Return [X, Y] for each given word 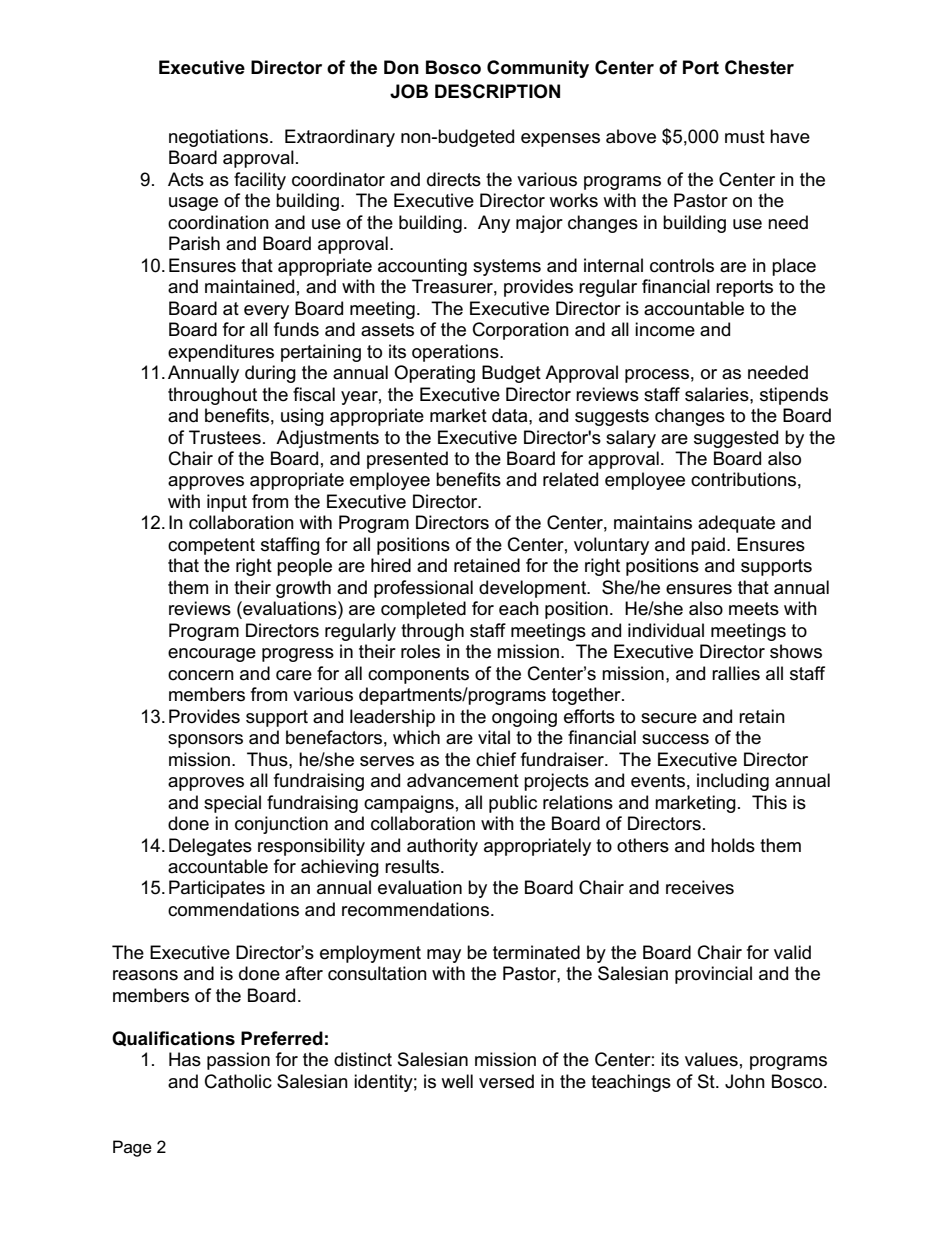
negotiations [218, 138]
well [457, 1081]
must [745, 137]
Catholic [238, 1081]
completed [423, 610]
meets [754, 609]
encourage [212, 655]
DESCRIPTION [497, 91]
